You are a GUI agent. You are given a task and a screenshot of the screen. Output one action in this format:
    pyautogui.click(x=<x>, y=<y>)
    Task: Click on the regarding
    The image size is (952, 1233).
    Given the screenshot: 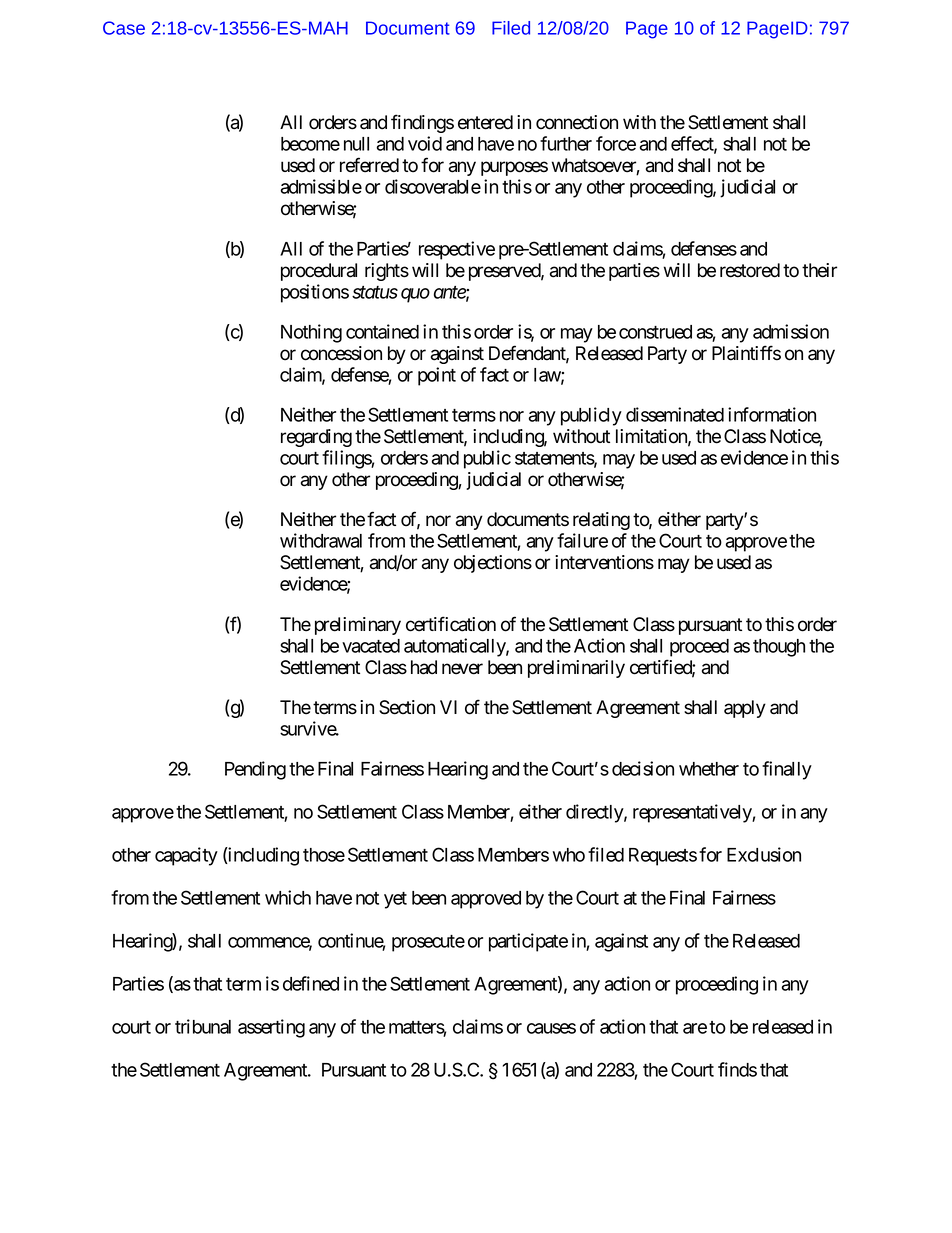 What is the action you would take?
    pyautogui.click(x=316, y=438)
